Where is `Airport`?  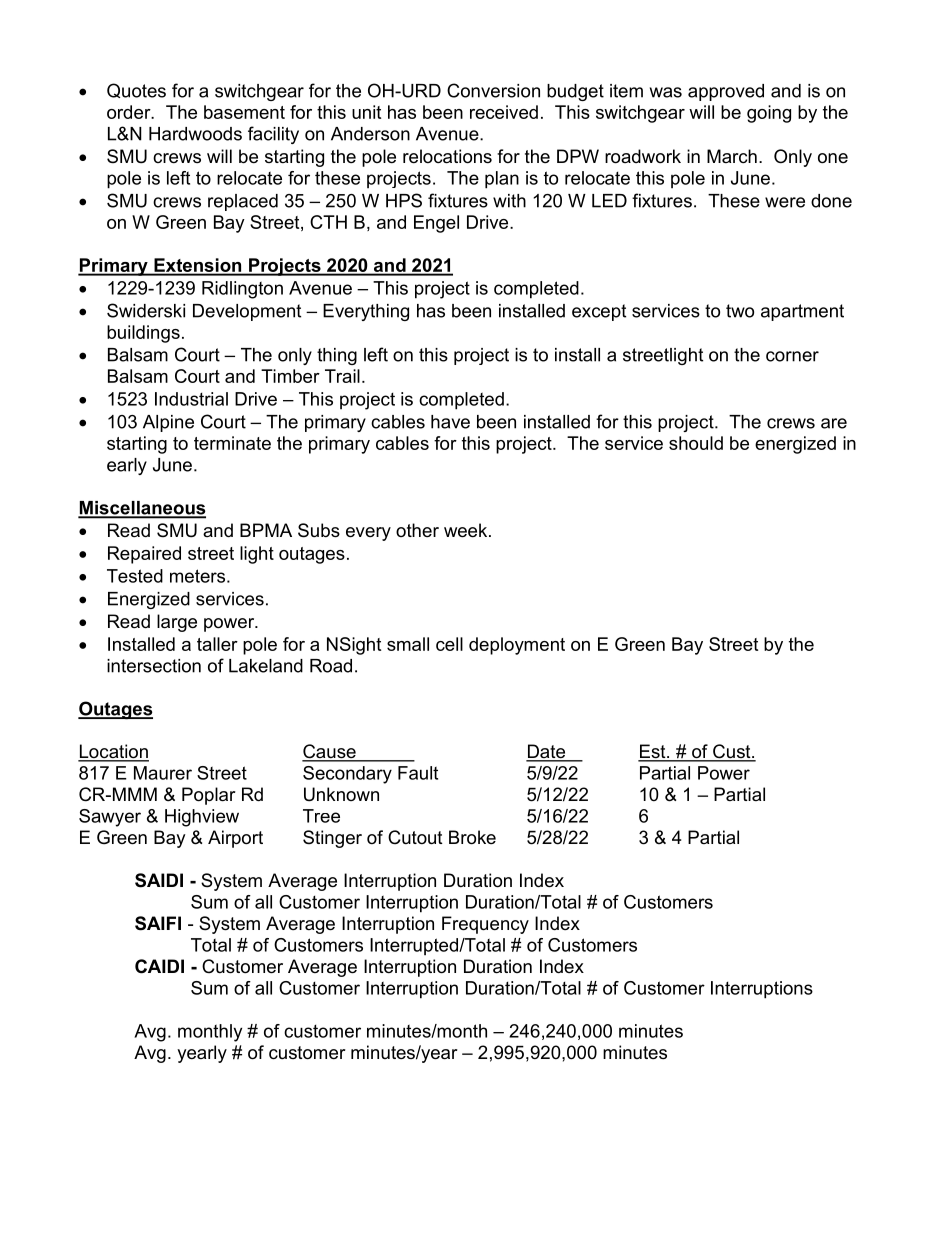 Airport is located at coordinates (235, 839).
